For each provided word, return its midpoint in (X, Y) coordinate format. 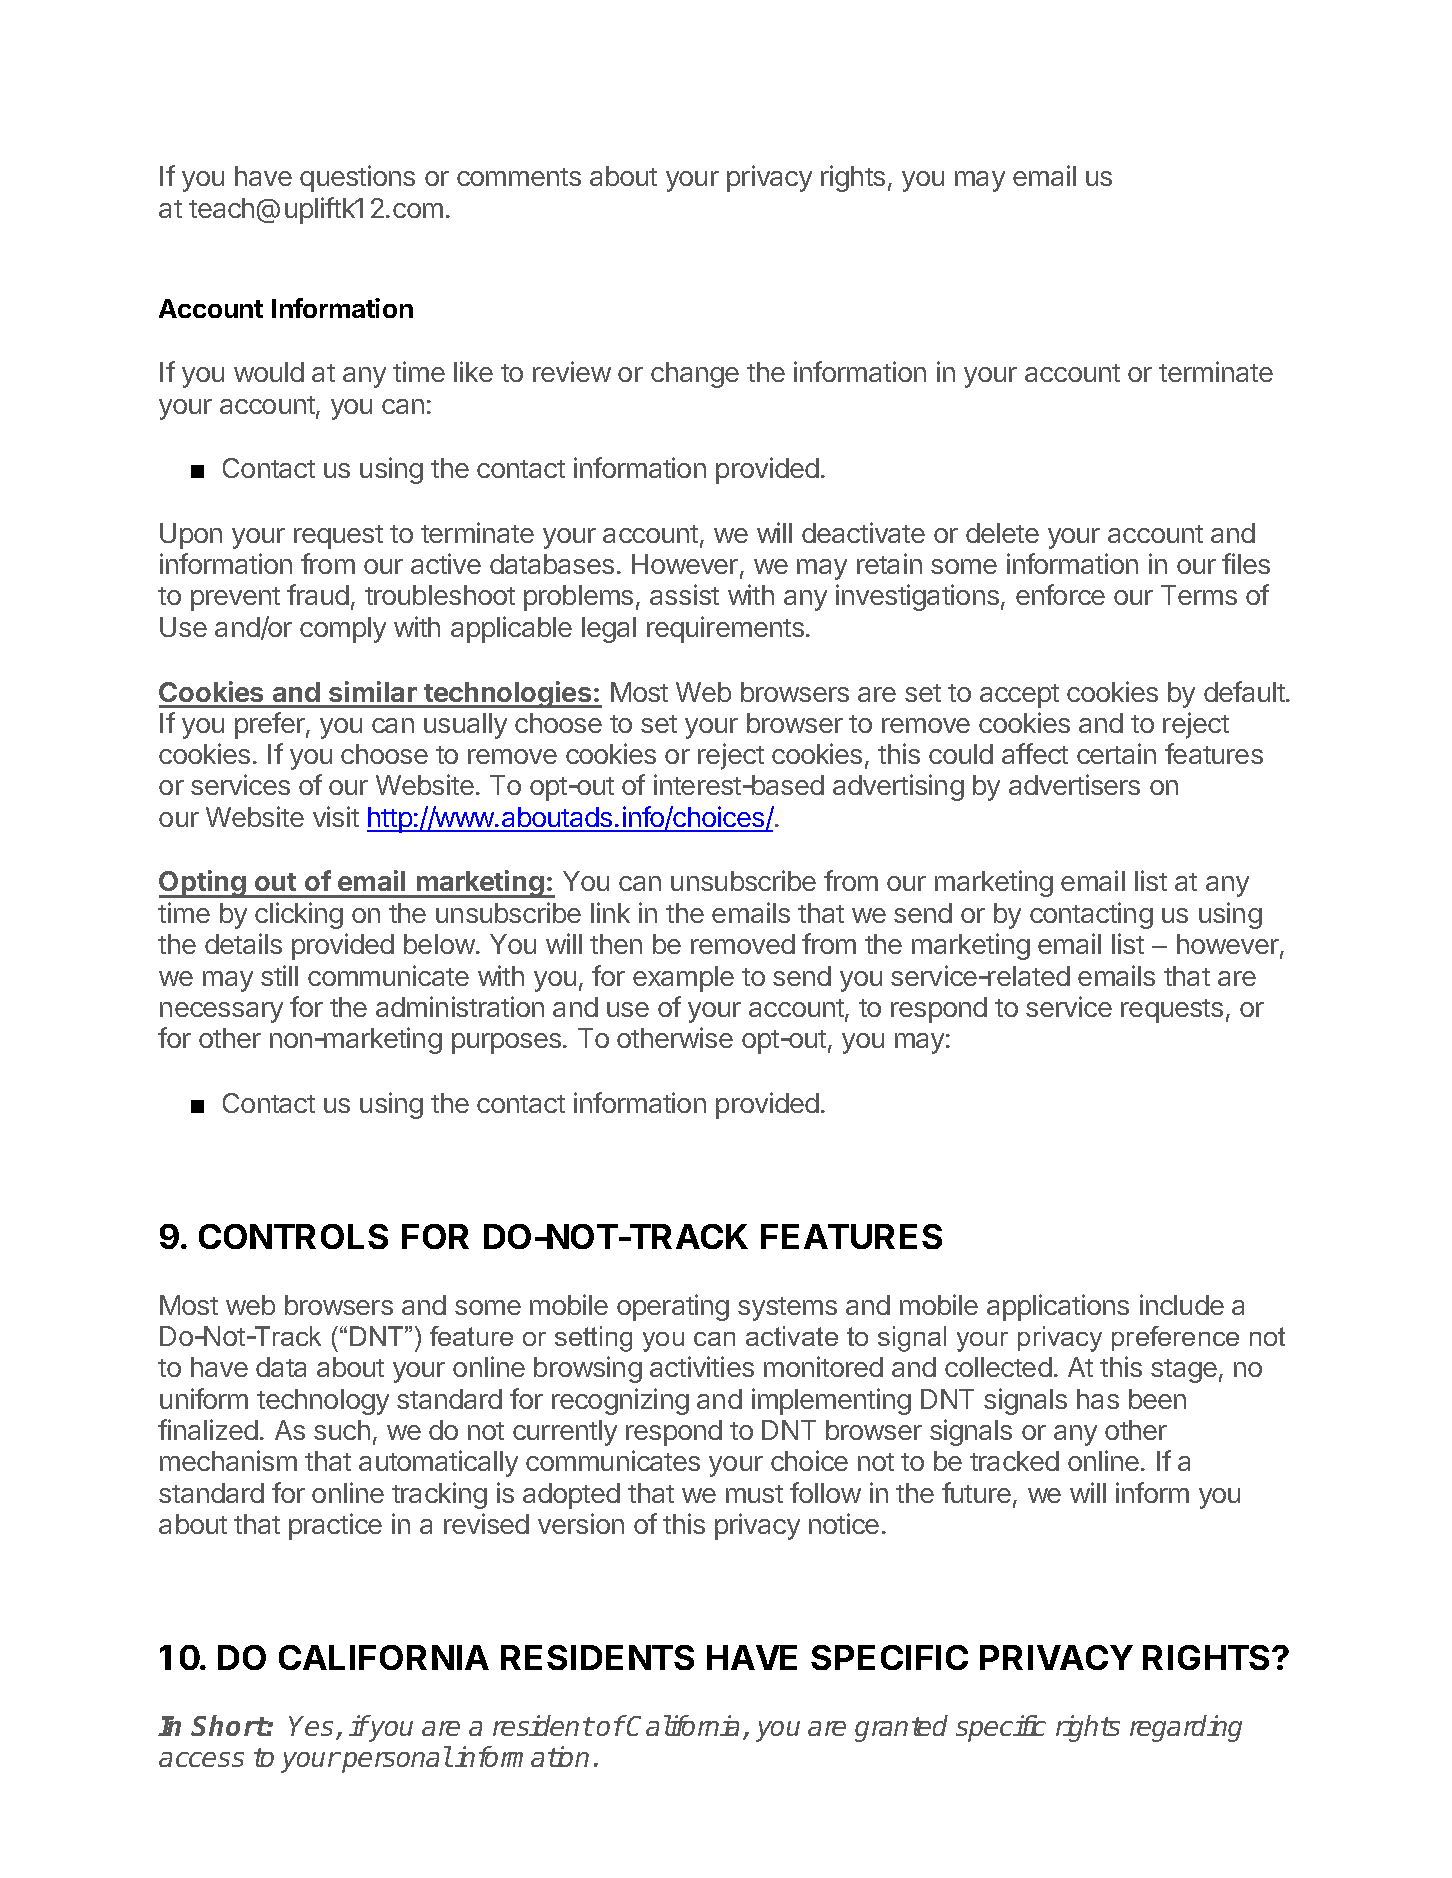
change (695, 375)
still (279, 975)
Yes (313, 1727)
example (683, 979)
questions (357, 178)
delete (1002, 533)
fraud (318, 594)
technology (323, 1402)
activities (702, 1366)
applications (1058, 1307)
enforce (1060, 594)
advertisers (1074, 784)
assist (684, 594)
